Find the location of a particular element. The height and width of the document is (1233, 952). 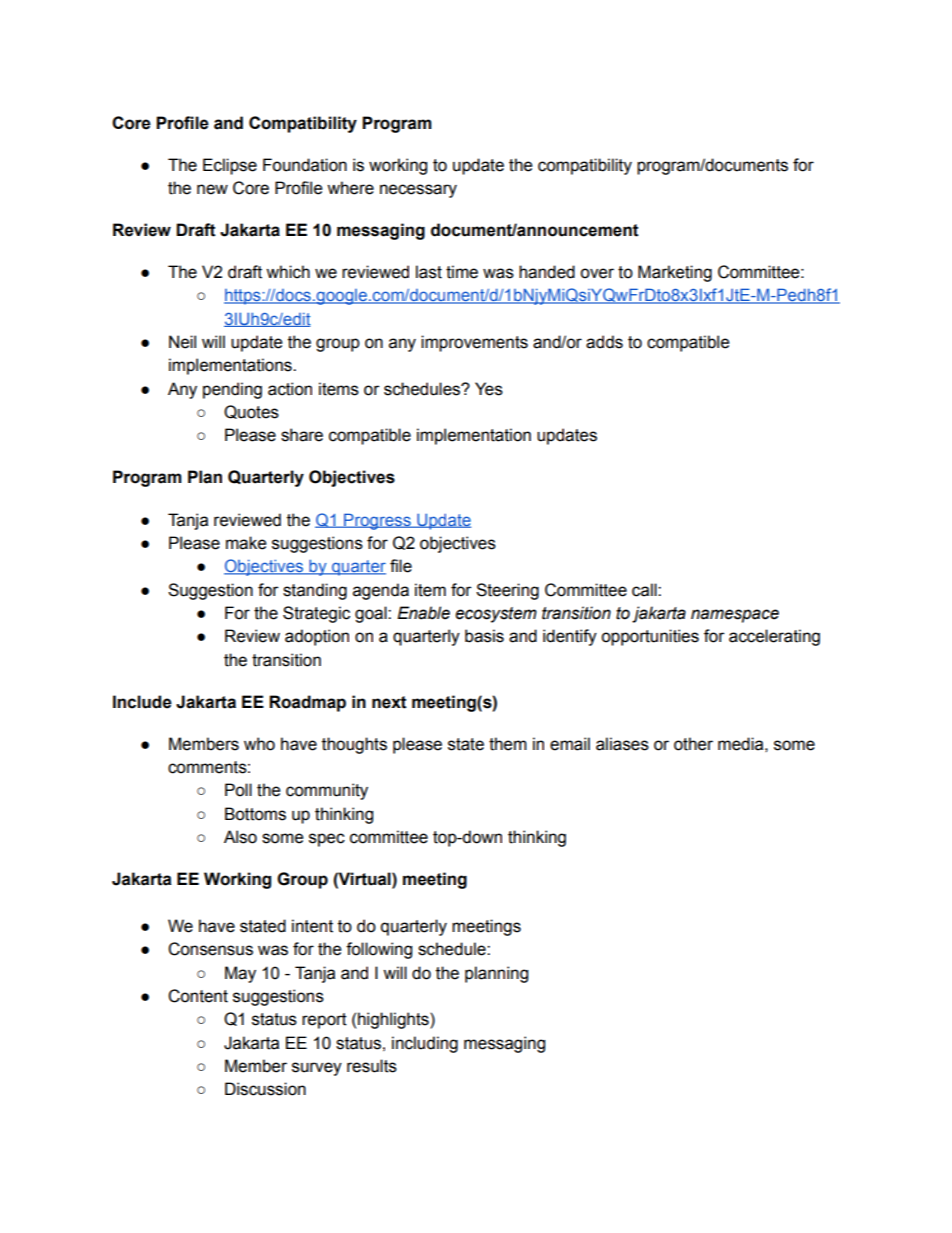

new is located at coordinates (212, 189).
